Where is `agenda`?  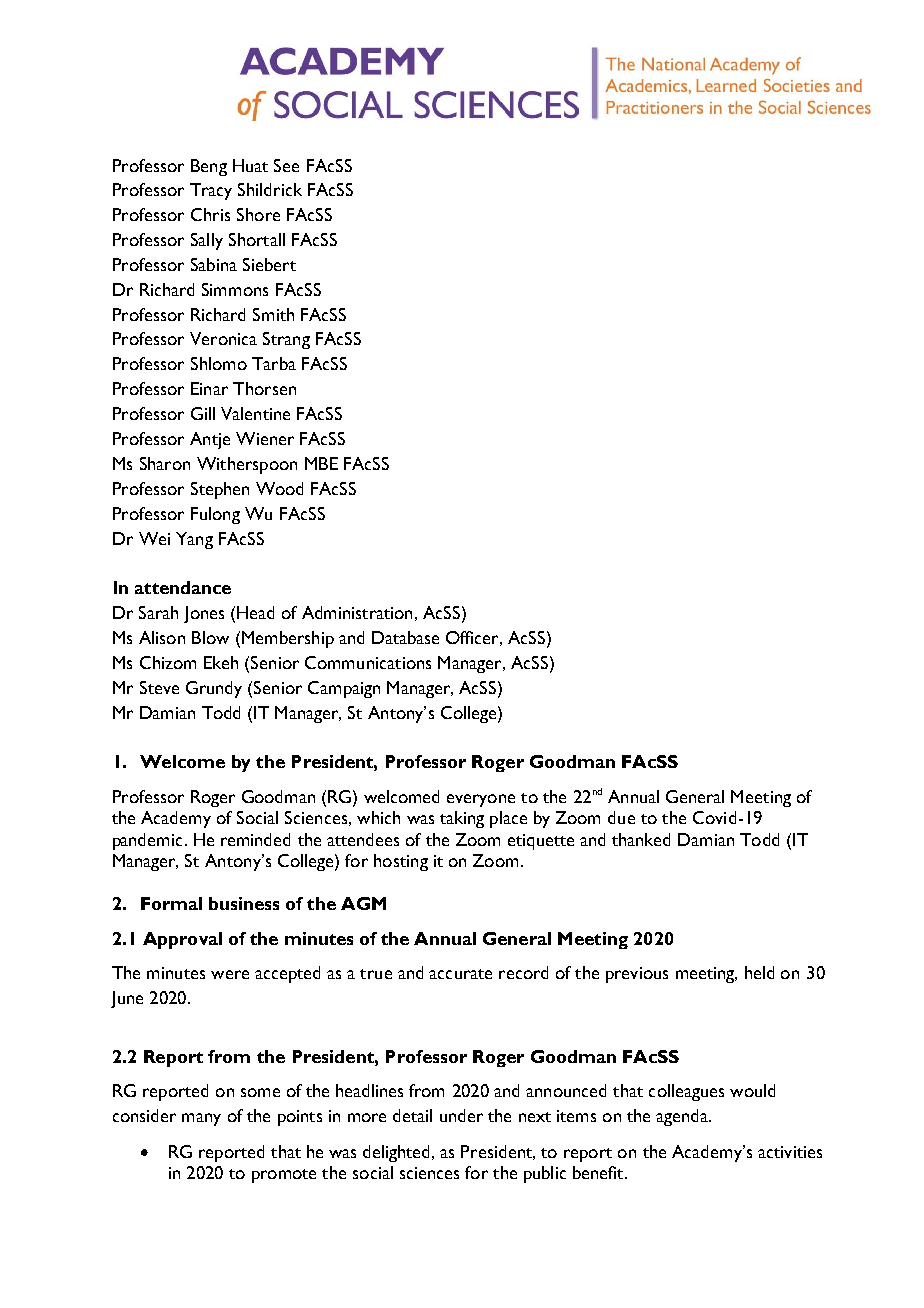
agenda is located at coordinates (683, 1117).
